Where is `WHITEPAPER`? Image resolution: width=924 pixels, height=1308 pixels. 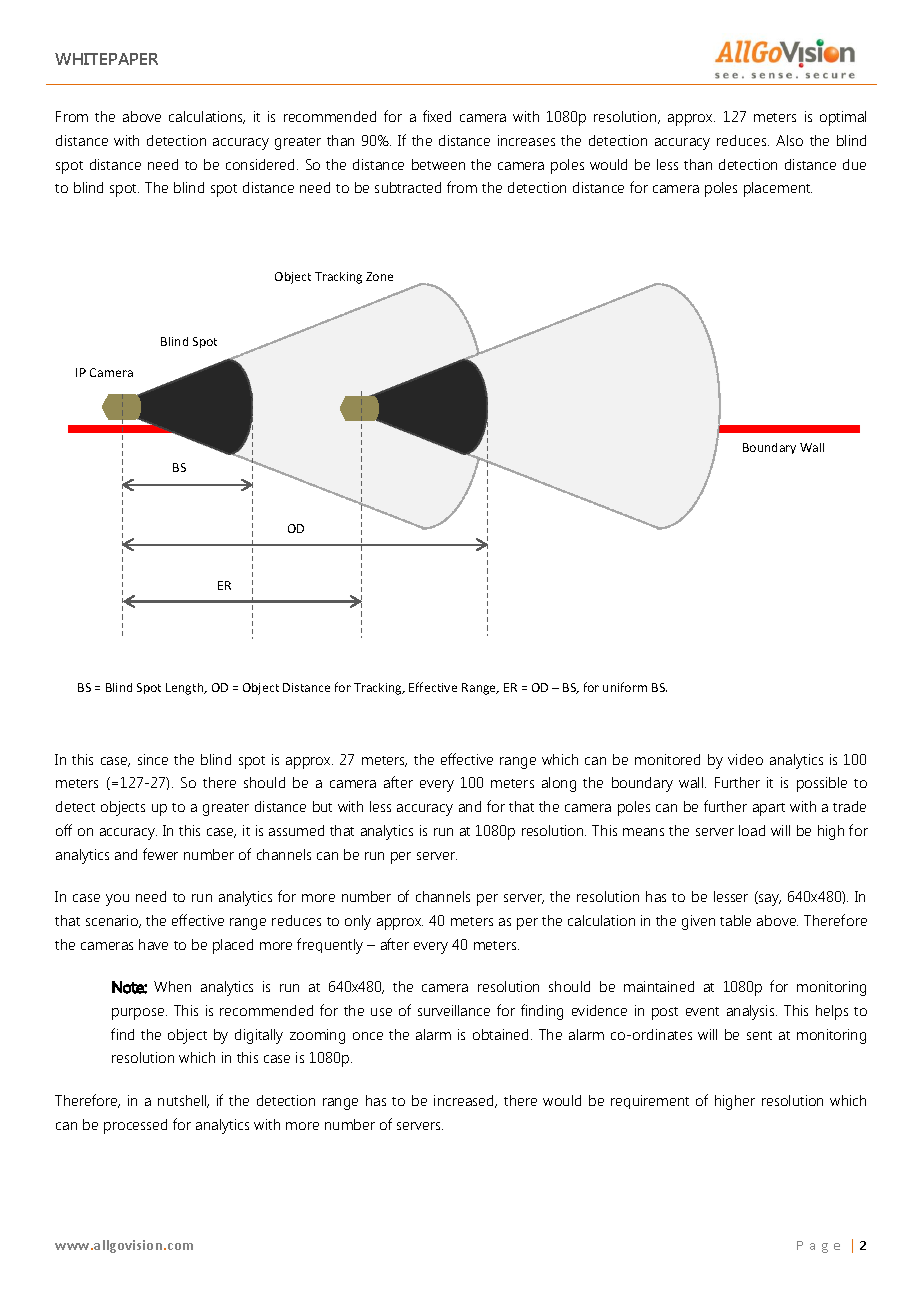
WHITEPAPER is located at coordinates (106, 59).
